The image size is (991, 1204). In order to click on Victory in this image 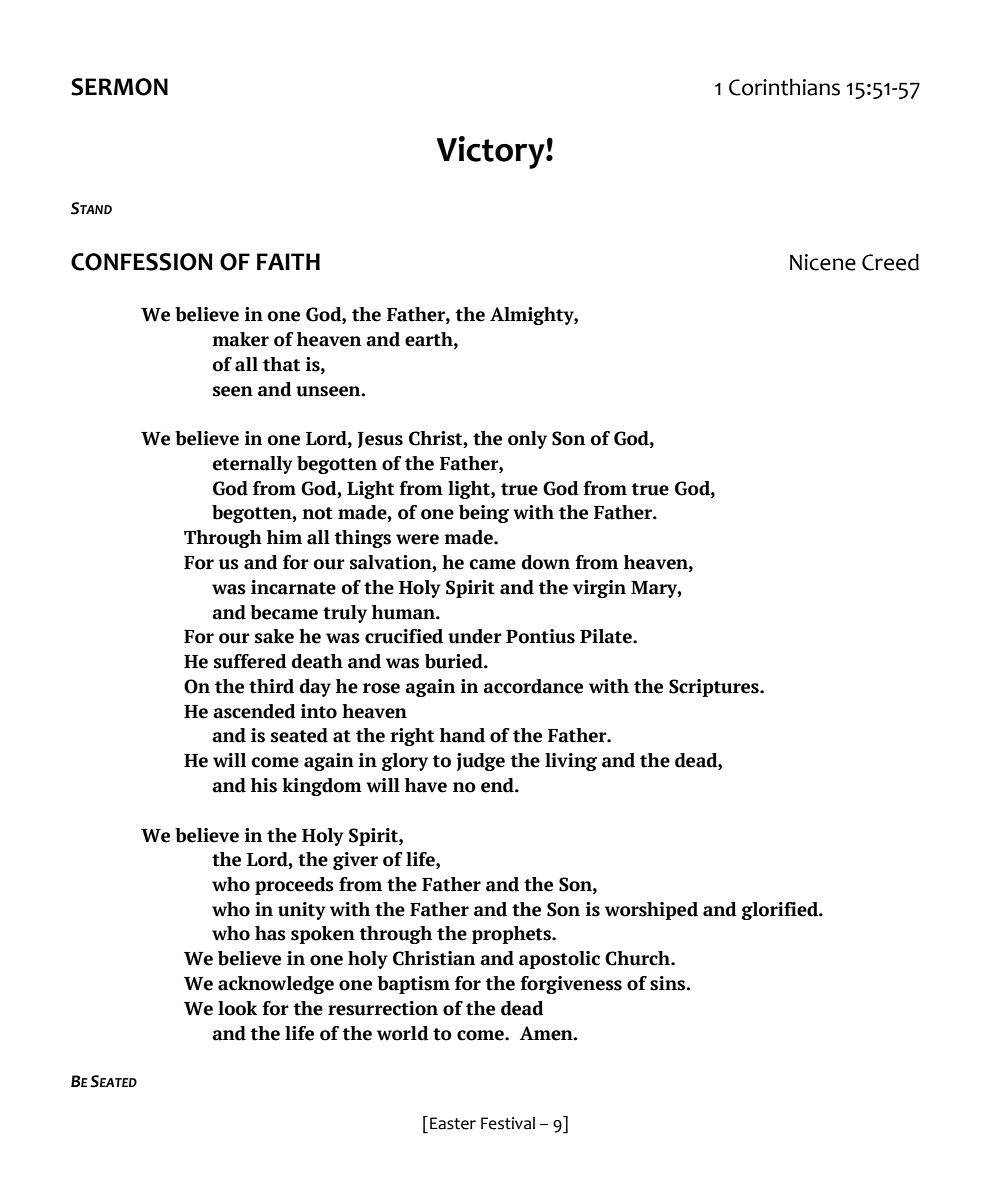, I will do `click(492, 152)`.
